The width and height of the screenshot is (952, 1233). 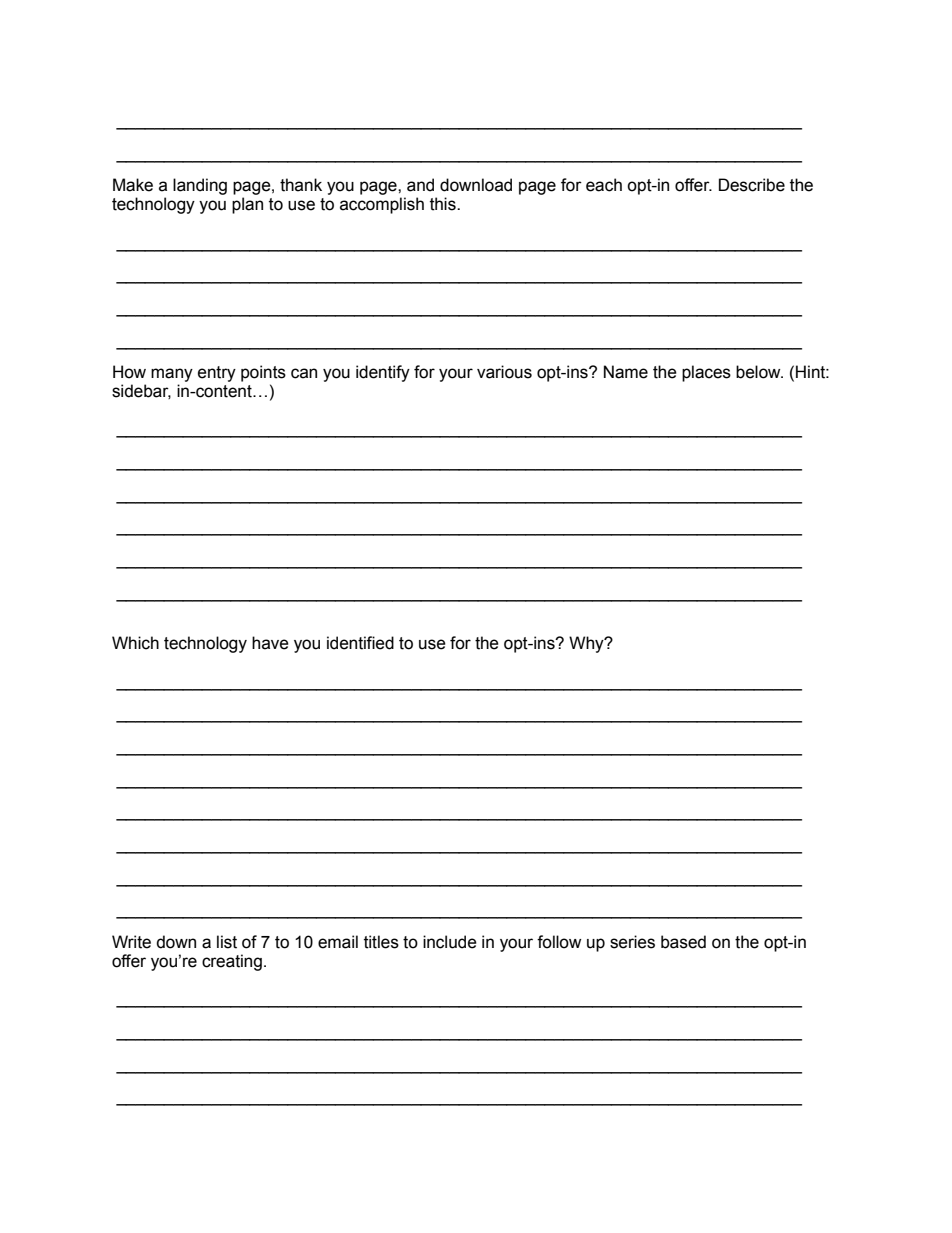 I want to click on include, so click(x=450, y=942).
